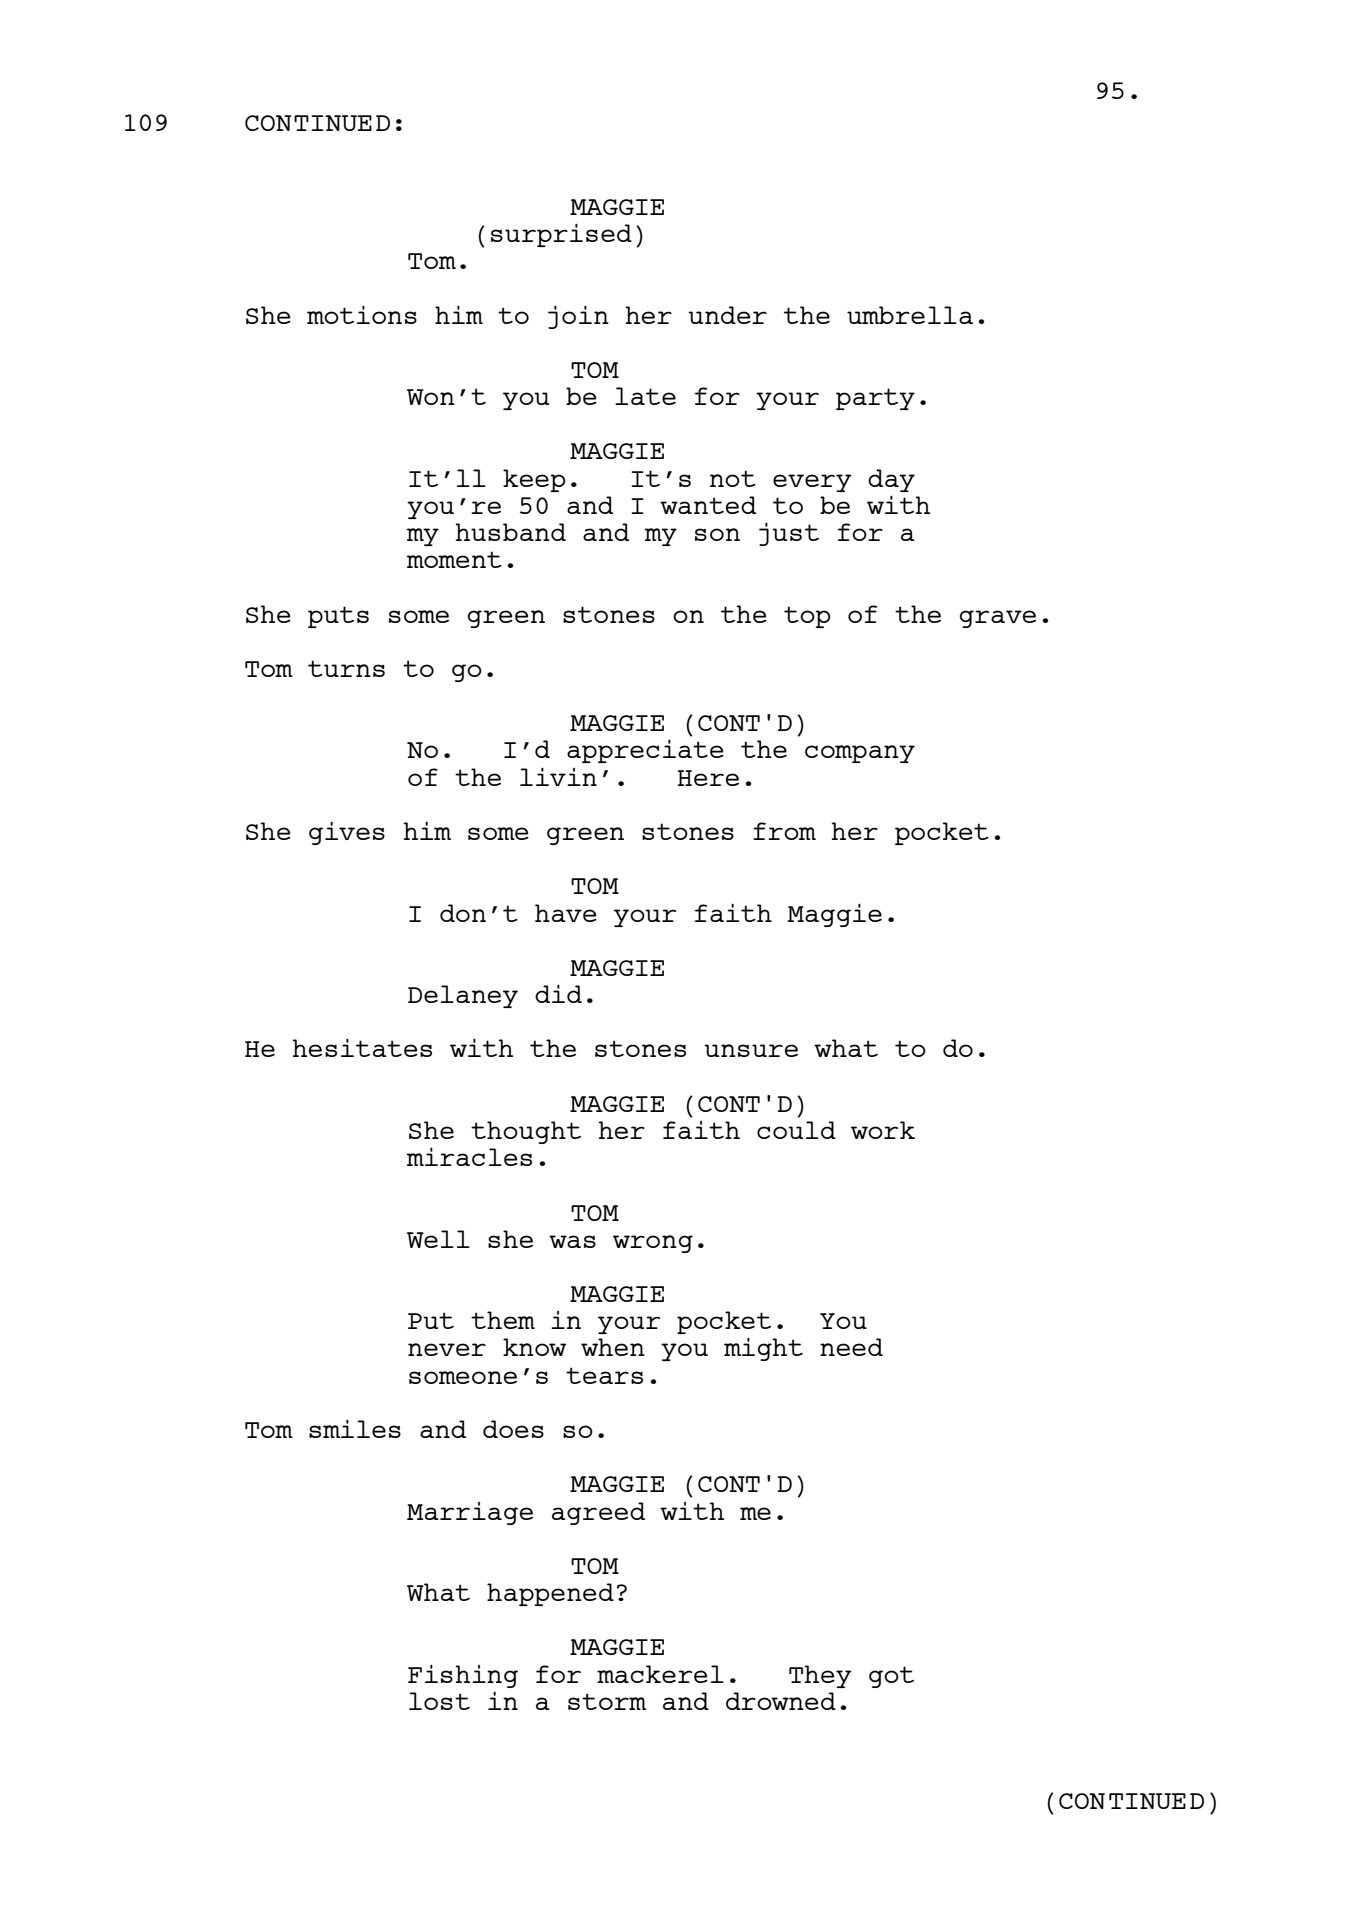 The height and width of the document is (1905, 1348). What do you see at coordinates (362, 314) in the document?
I see `motions` at bounding box center [362, 314].
